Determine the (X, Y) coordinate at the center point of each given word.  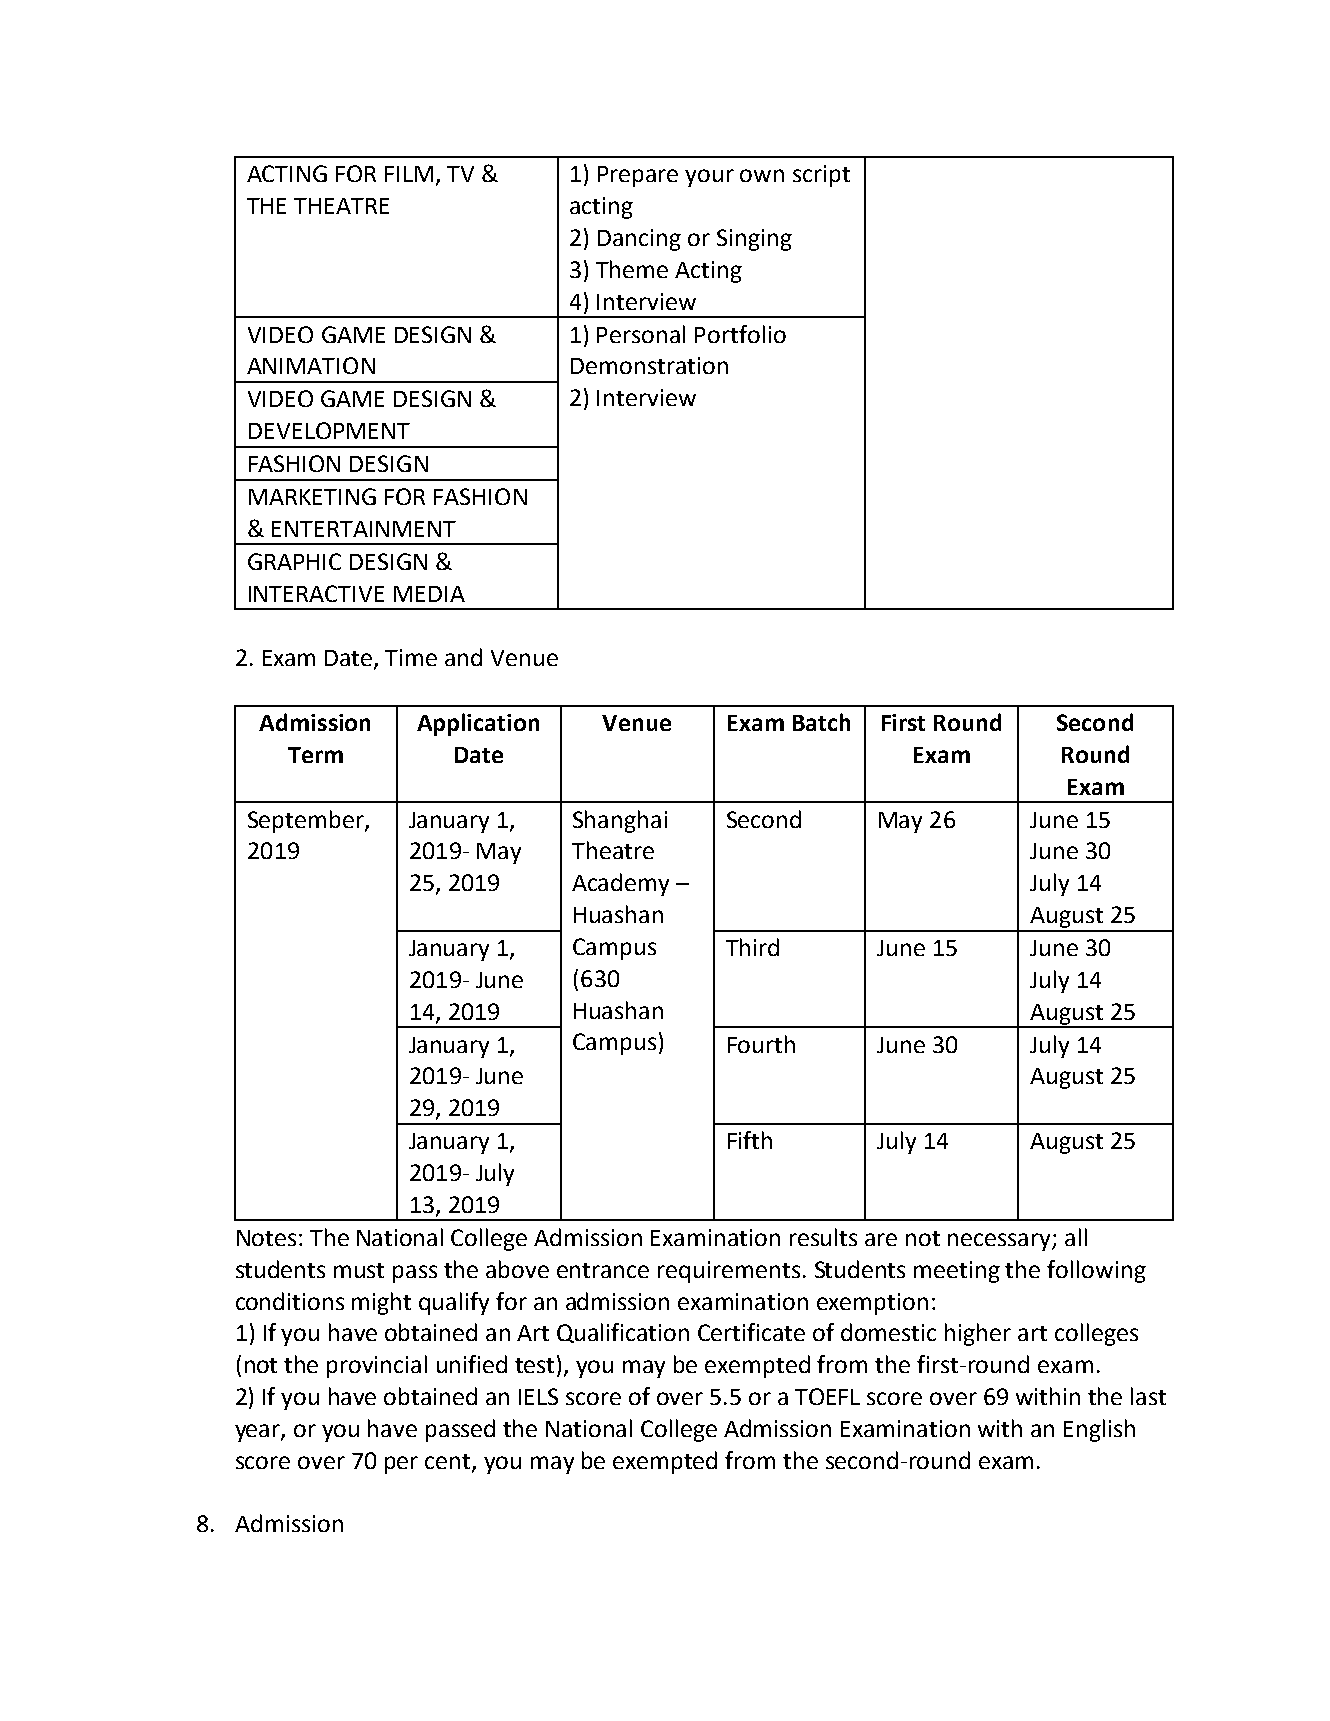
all (1076, 1237)
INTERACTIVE (316, 593)
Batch (821, 722)
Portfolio (740, 334)
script (821, 176)
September (307, 821)
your (709, 178)
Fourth (761, 1044)
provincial (377, 1366)
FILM (409, 174)
